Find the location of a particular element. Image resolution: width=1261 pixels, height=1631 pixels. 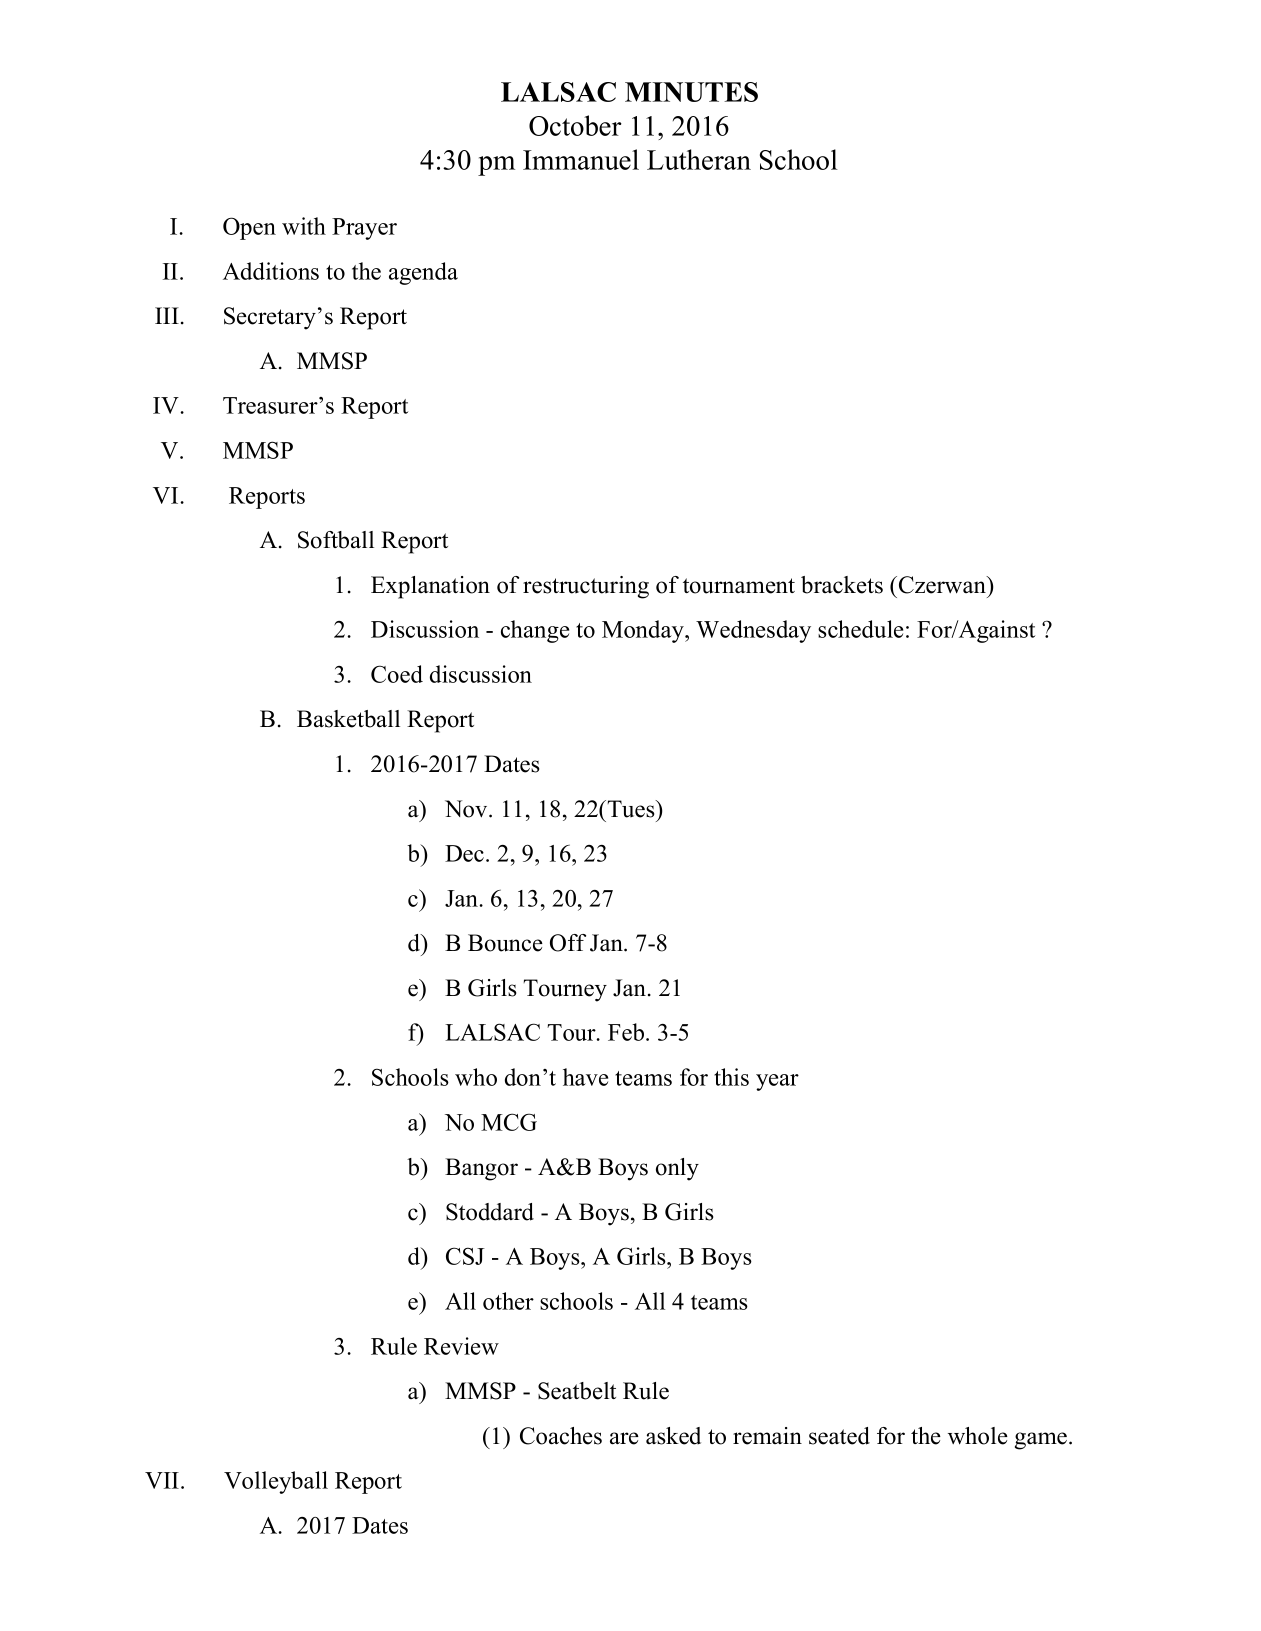

are is located at coordinates (624, 1438).
